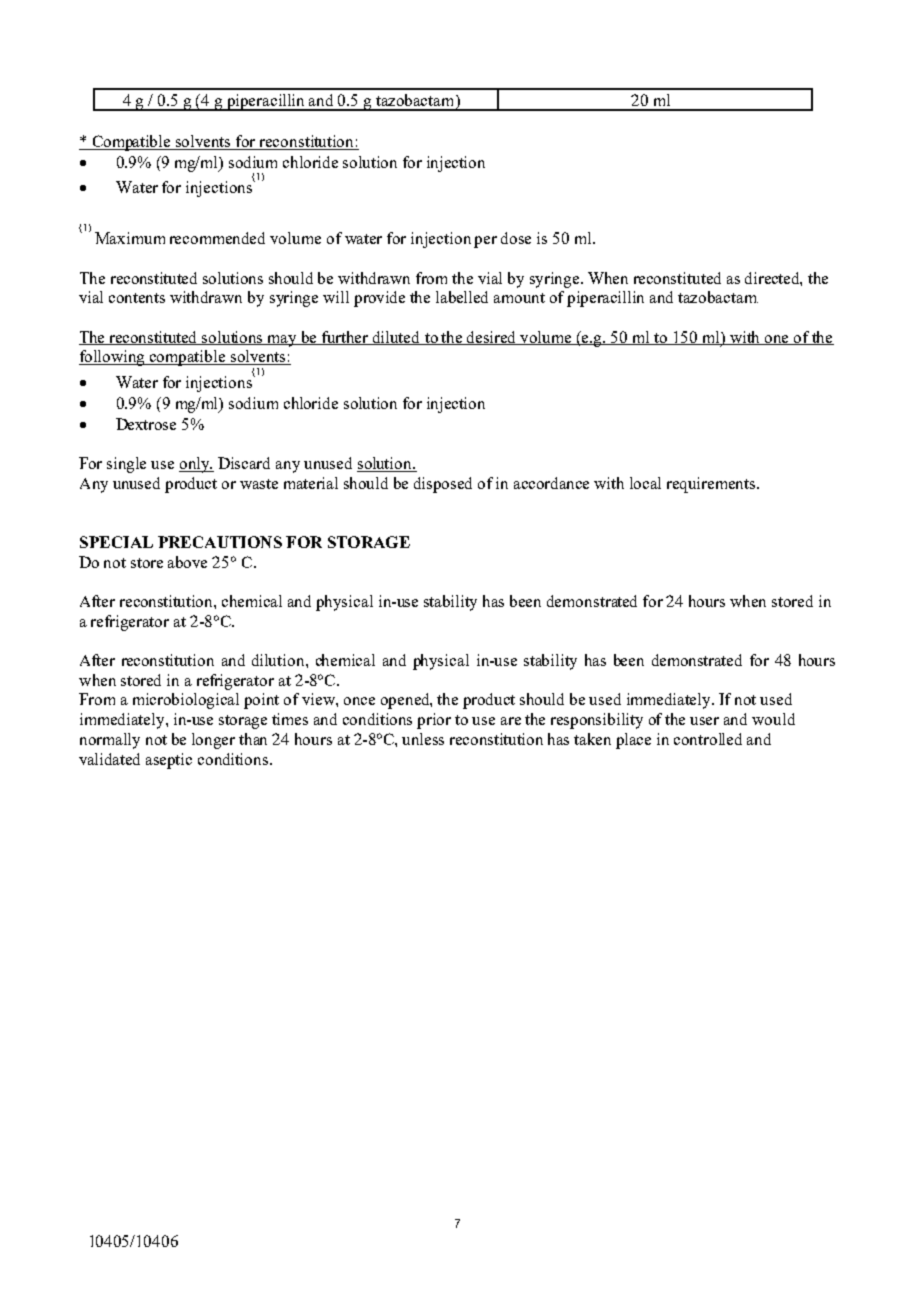 This page has width=924, height=1308. Describe the element at coordinates (708, 739) in the page. I see `controlled` at that location.
